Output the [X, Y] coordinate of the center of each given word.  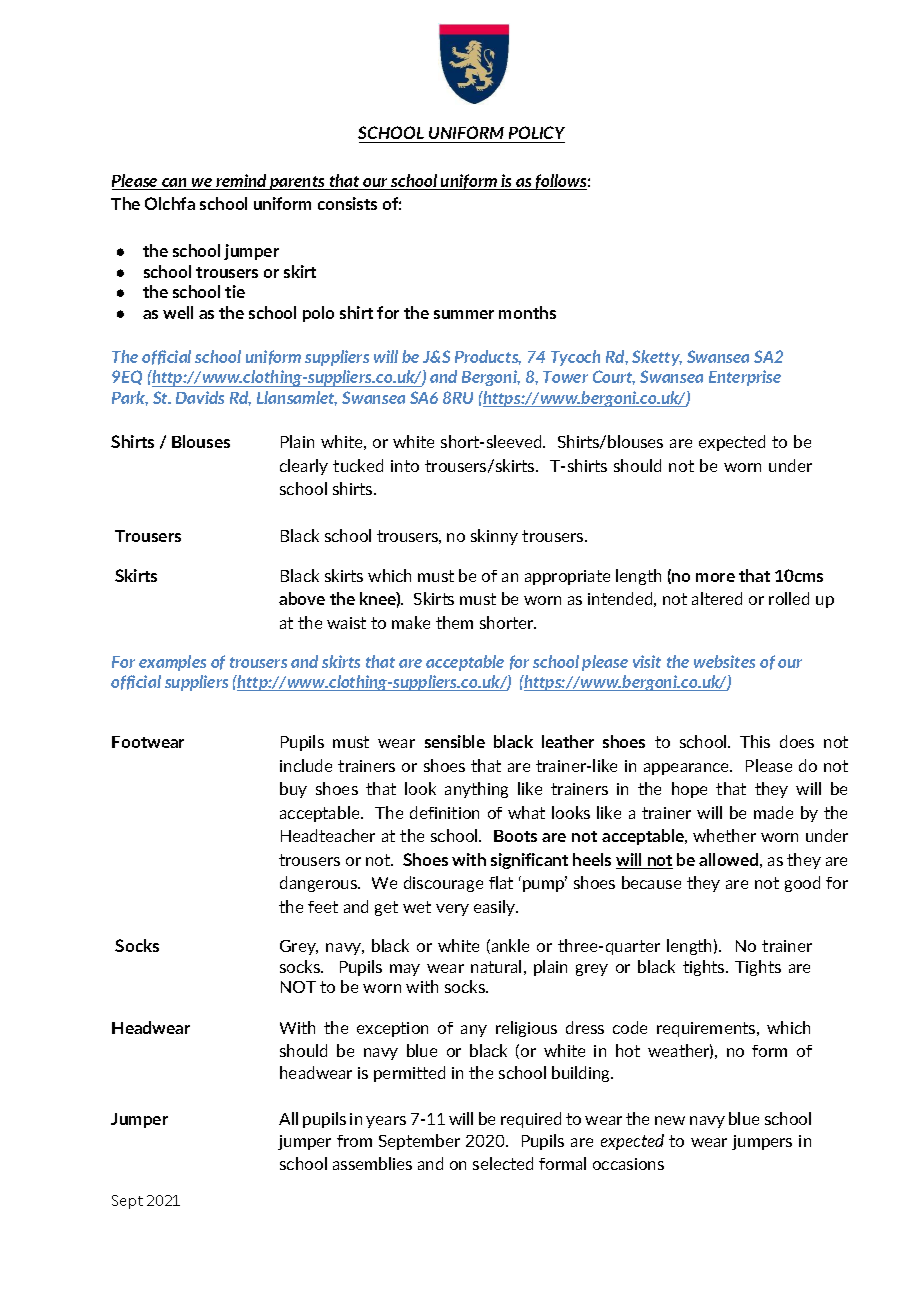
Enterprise [745, 378]
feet [323, 907]
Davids [200, 397]
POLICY [537, 132]
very [452, 910]
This [755, 741]
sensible [455, 741]
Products [488, 357]
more [715, 577]
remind [241, 182]
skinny [494, 537]
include [306, 765]
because [651, 882]
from [354, 1141]
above [302, 598]
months [527, 312]
